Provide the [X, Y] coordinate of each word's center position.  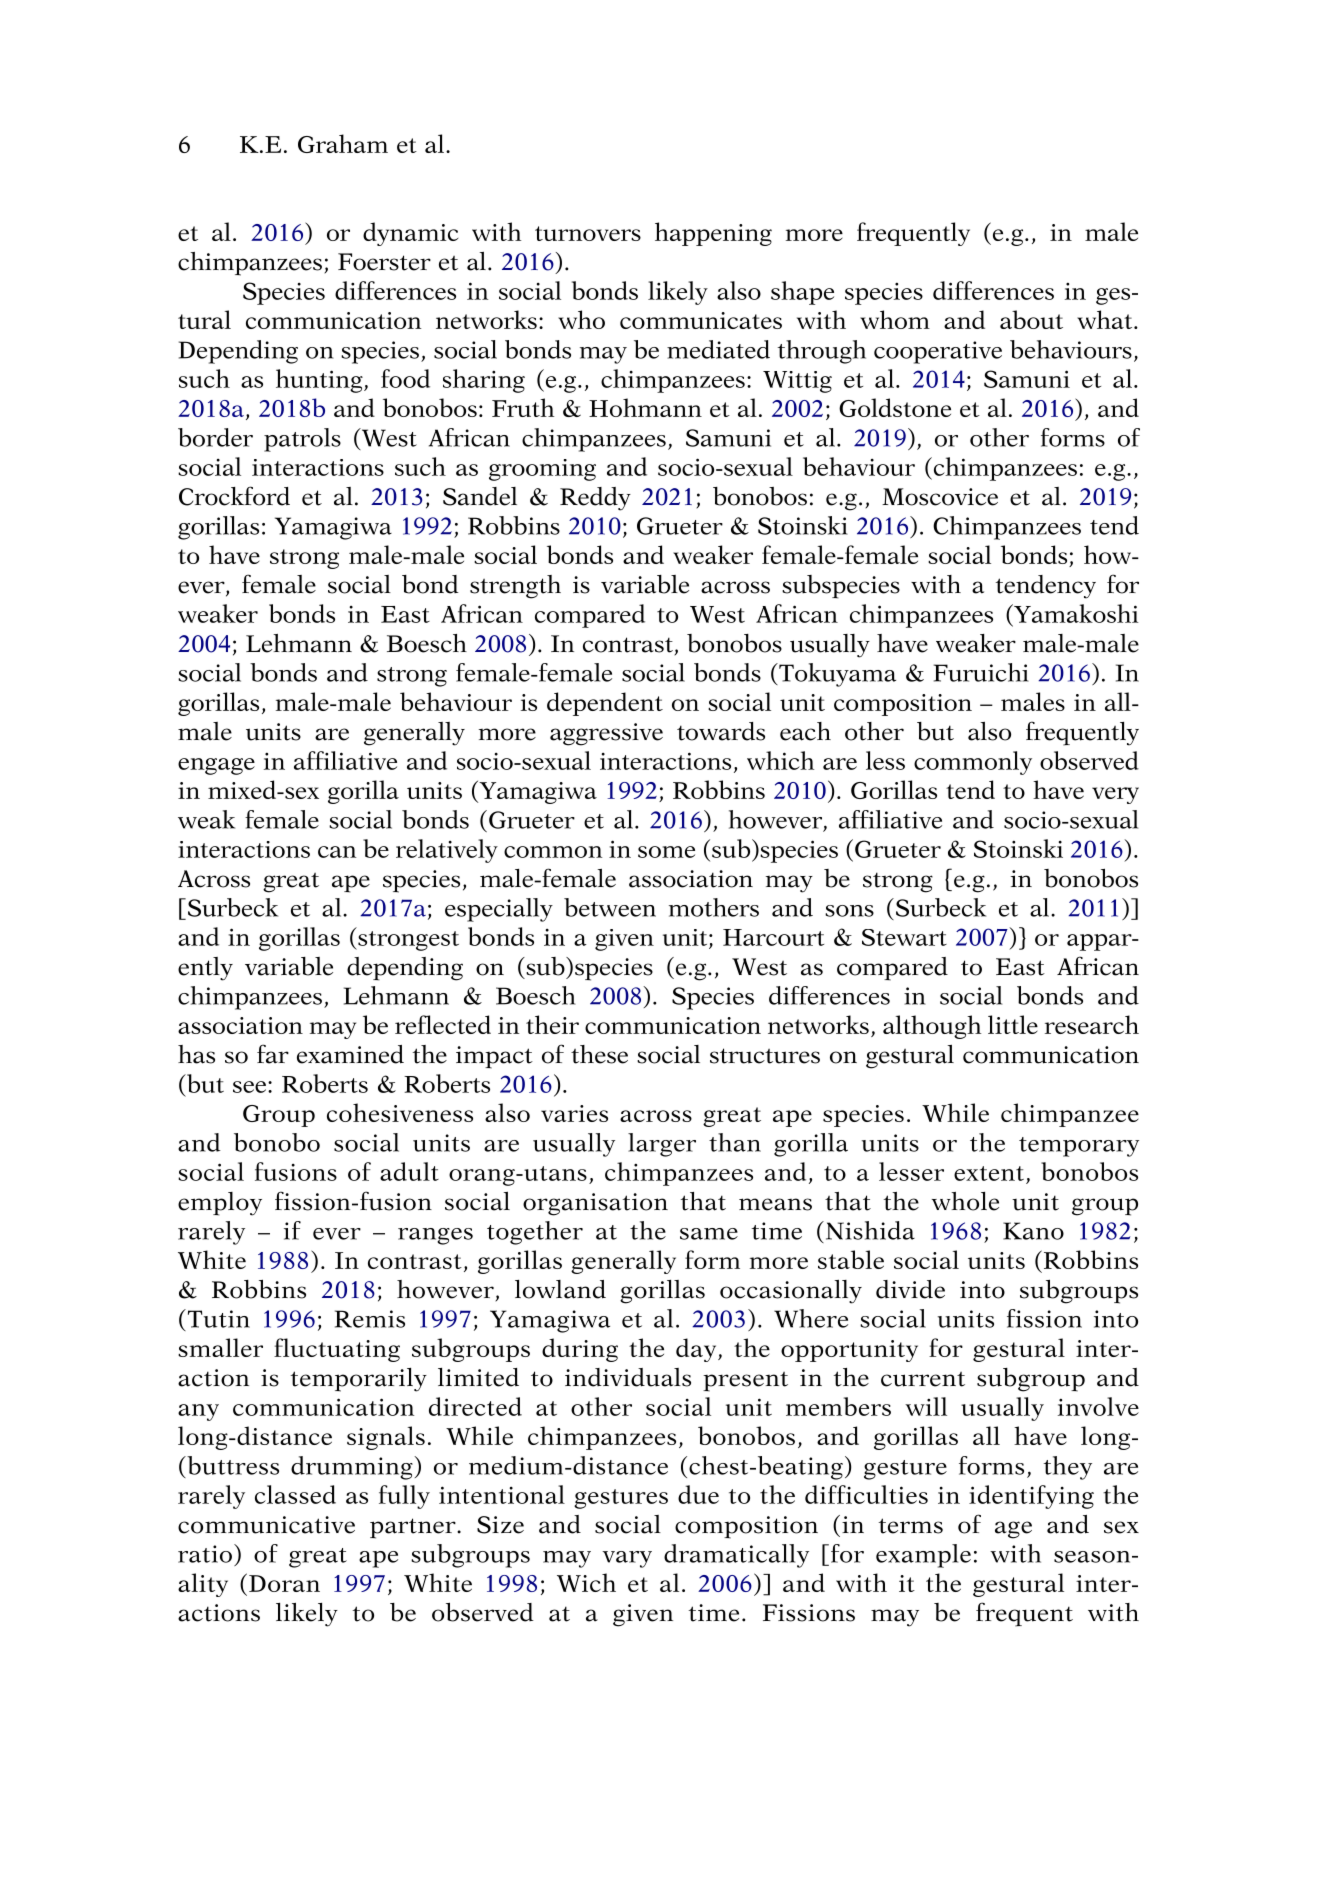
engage [216, 766]
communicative [266, 1525]
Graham [343, 143]
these [599, 1054]
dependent [605, 704]
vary [627, 1559]
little [1013, 1024]
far [273, 1054]
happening [713, 234]
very [1115, 795]
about [1031, 319]
